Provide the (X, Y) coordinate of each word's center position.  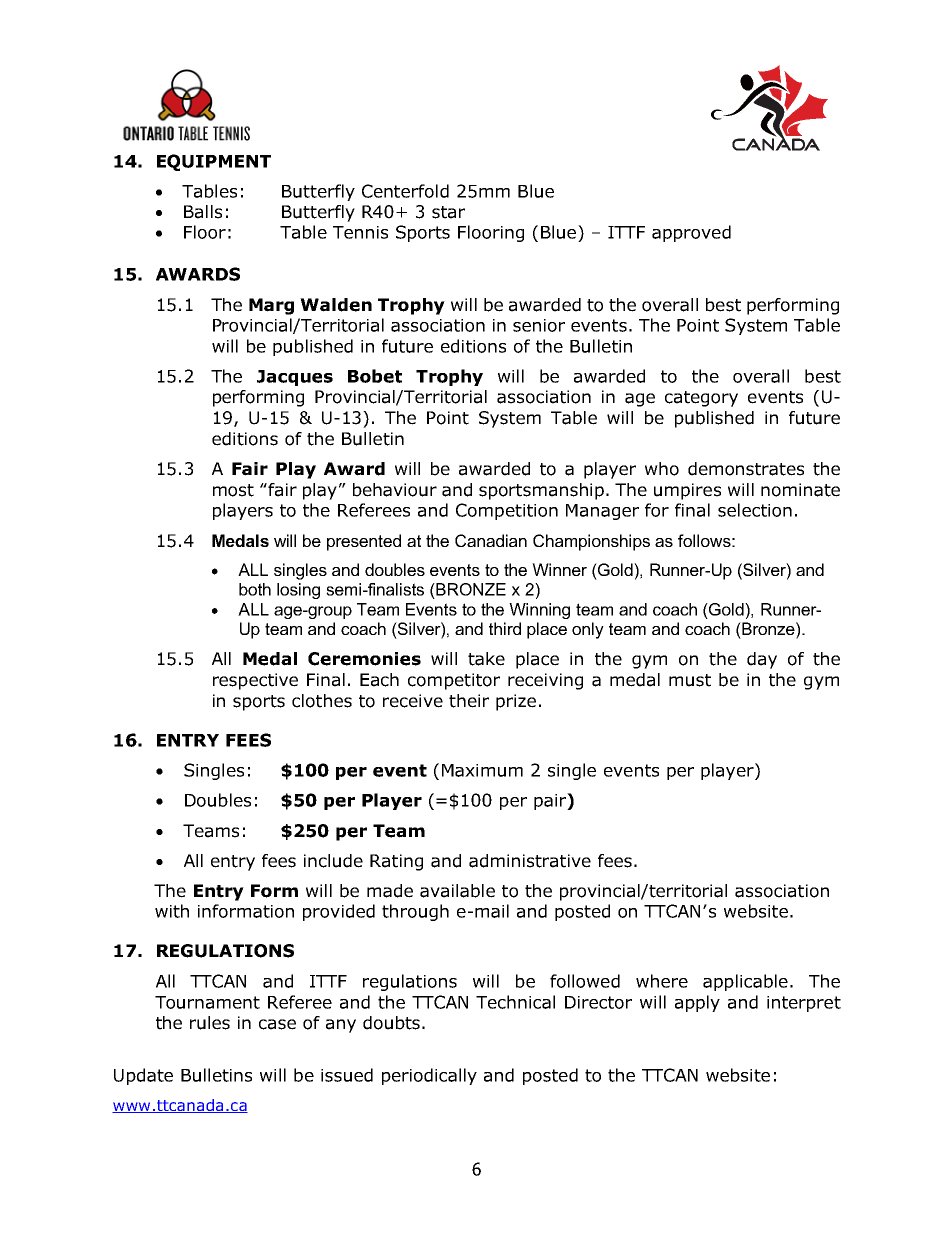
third (505, 628)
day (762, 660)
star (448, 212)
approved (691, 233)
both (255, 589)
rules (210, 1023)
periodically (429, 1076)
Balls (203, 212)
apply (697, 1003)
